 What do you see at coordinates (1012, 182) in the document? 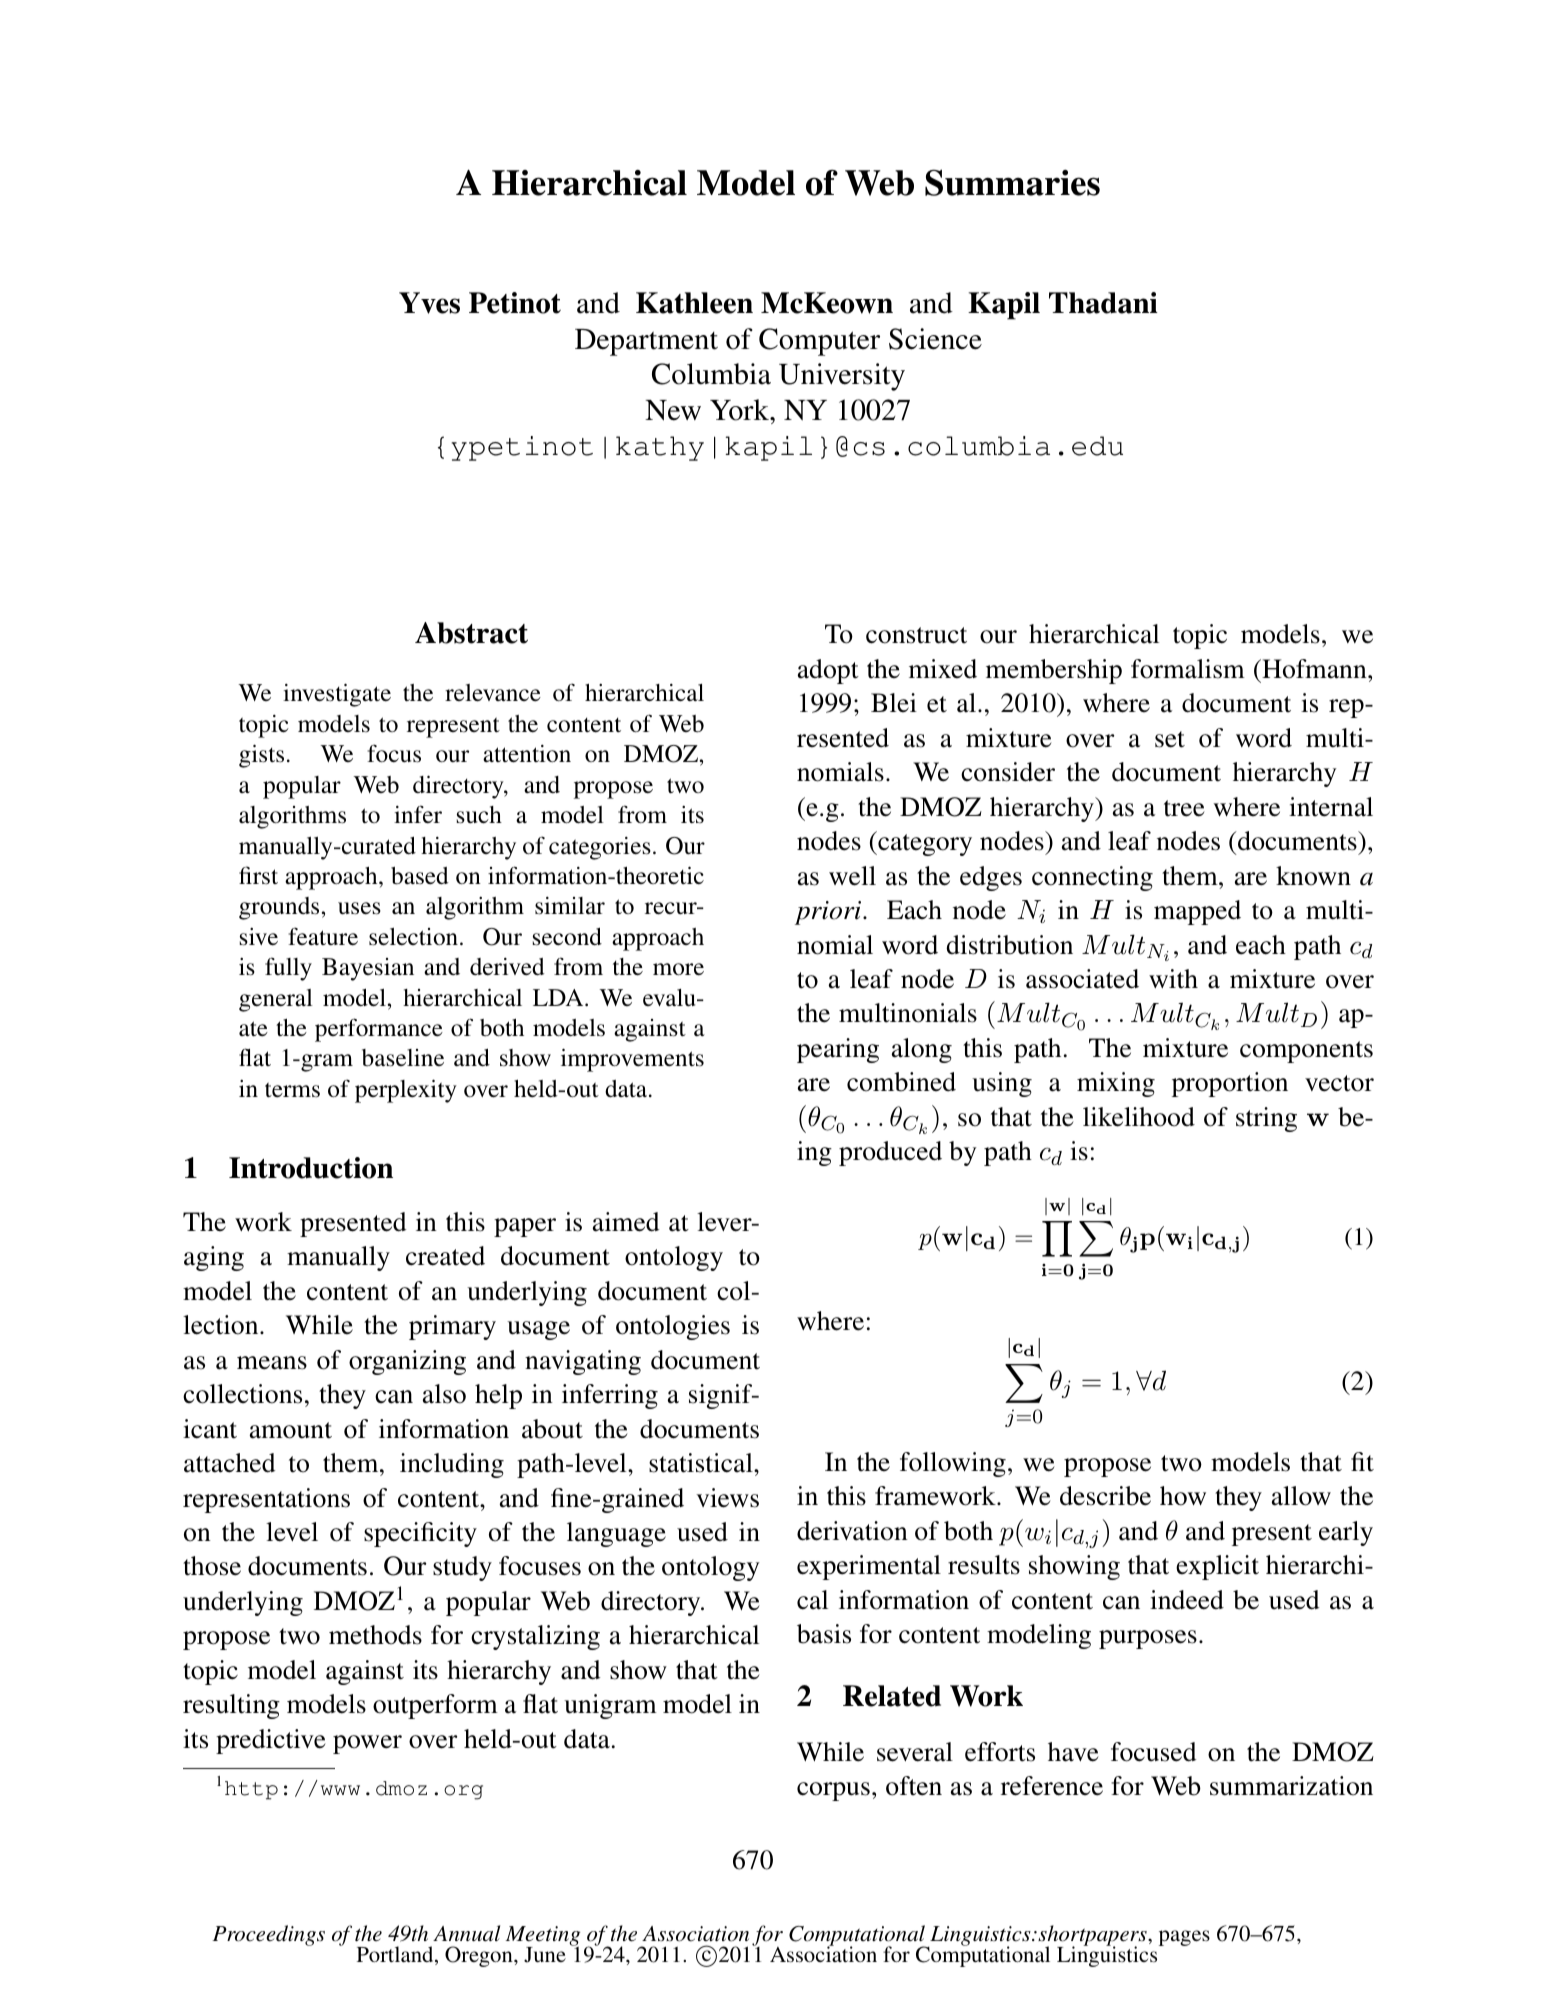
I see `Summaries` at bounding box center [1012, 182].
